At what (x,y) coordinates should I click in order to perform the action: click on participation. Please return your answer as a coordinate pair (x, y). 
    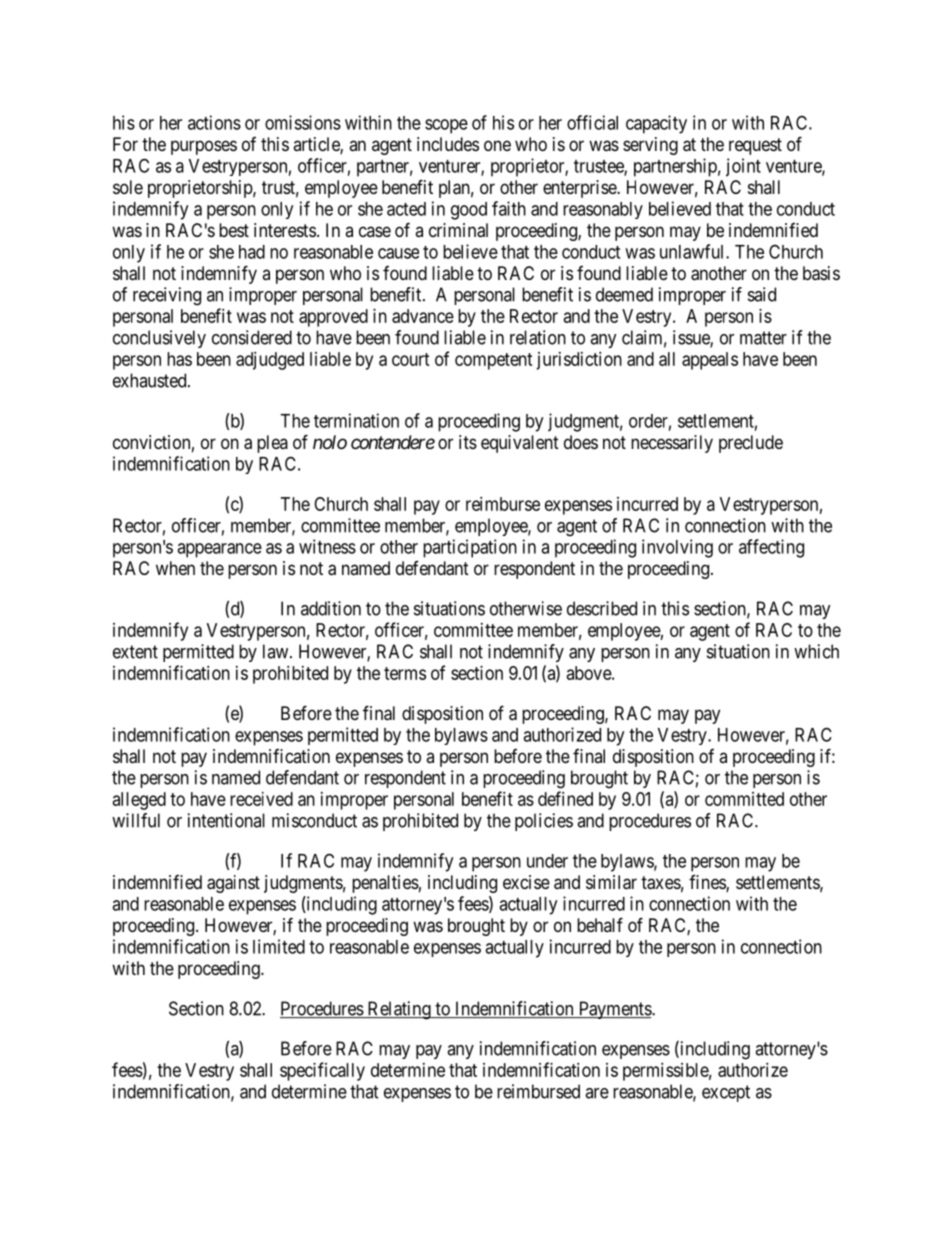
    Looking at the image, I should click on (470, 548).
